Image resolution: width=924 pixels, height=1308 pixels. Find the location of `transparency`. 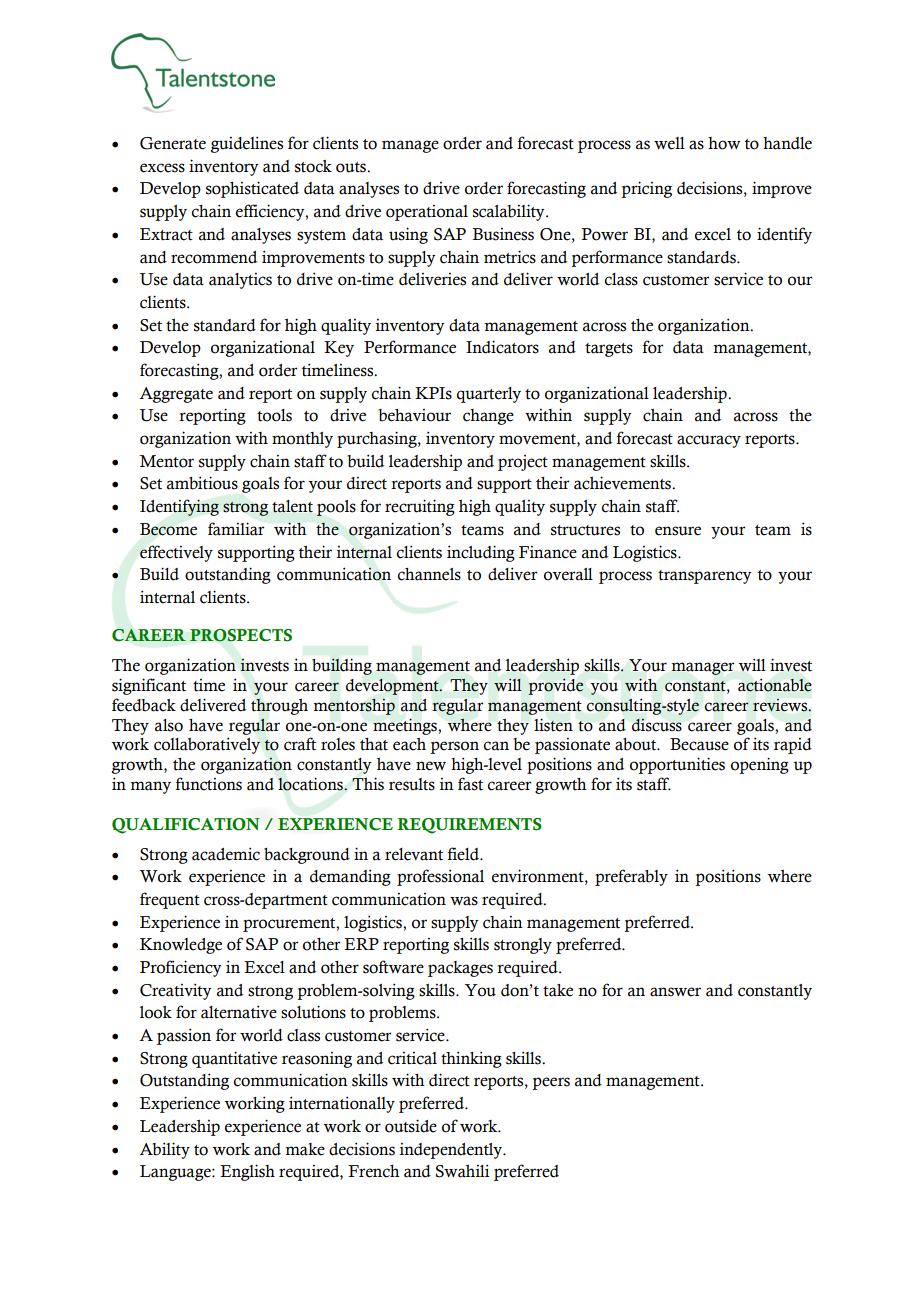

transparency is located at coordinates (705, 577).
